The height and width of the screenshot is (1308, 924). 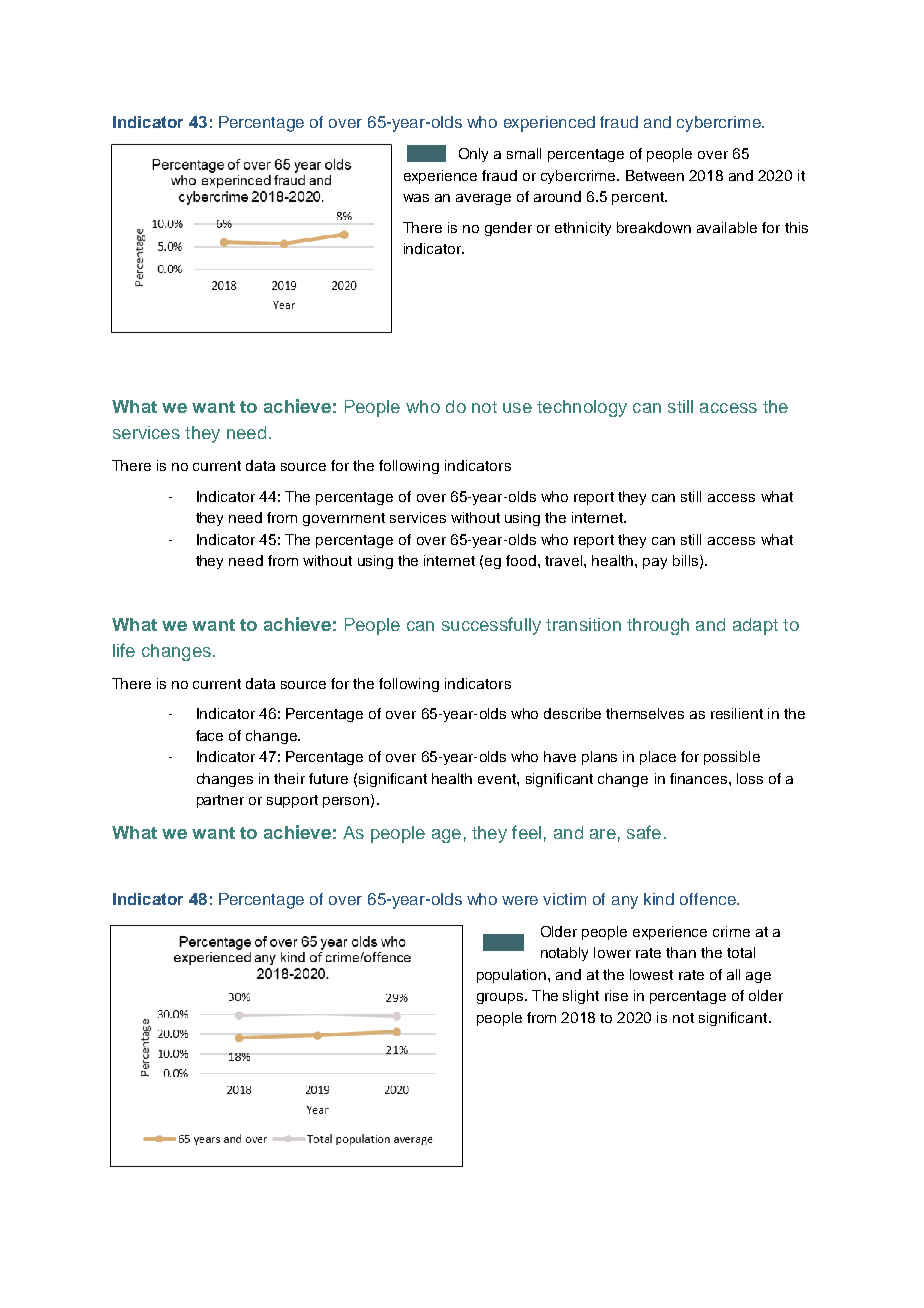 What do you see at coordinates (473, 155) in the screenshot?
I see `Only` at bounding box center [473, 155].
